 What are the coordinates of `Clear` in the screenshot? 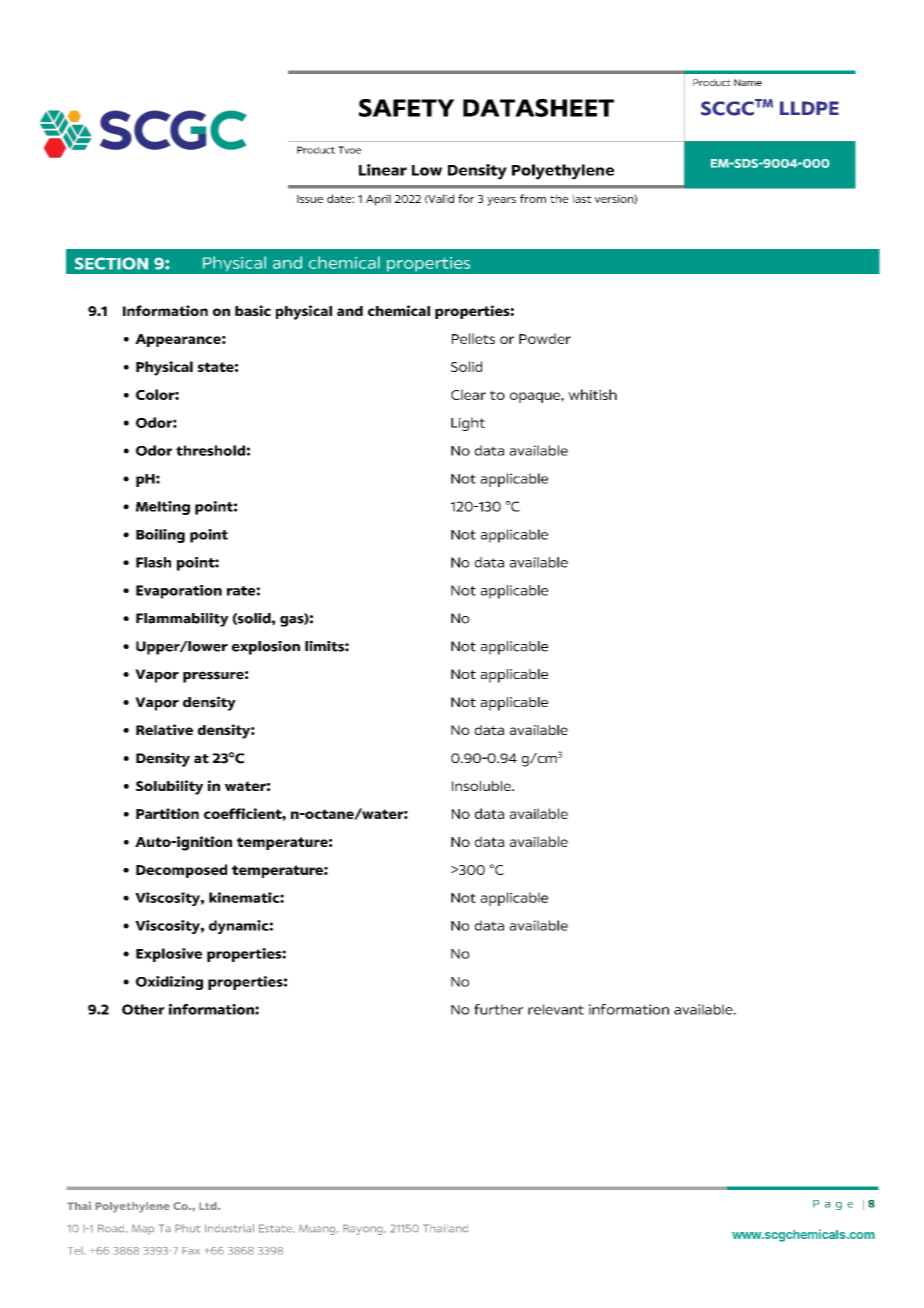 It's located at (468, 394).
